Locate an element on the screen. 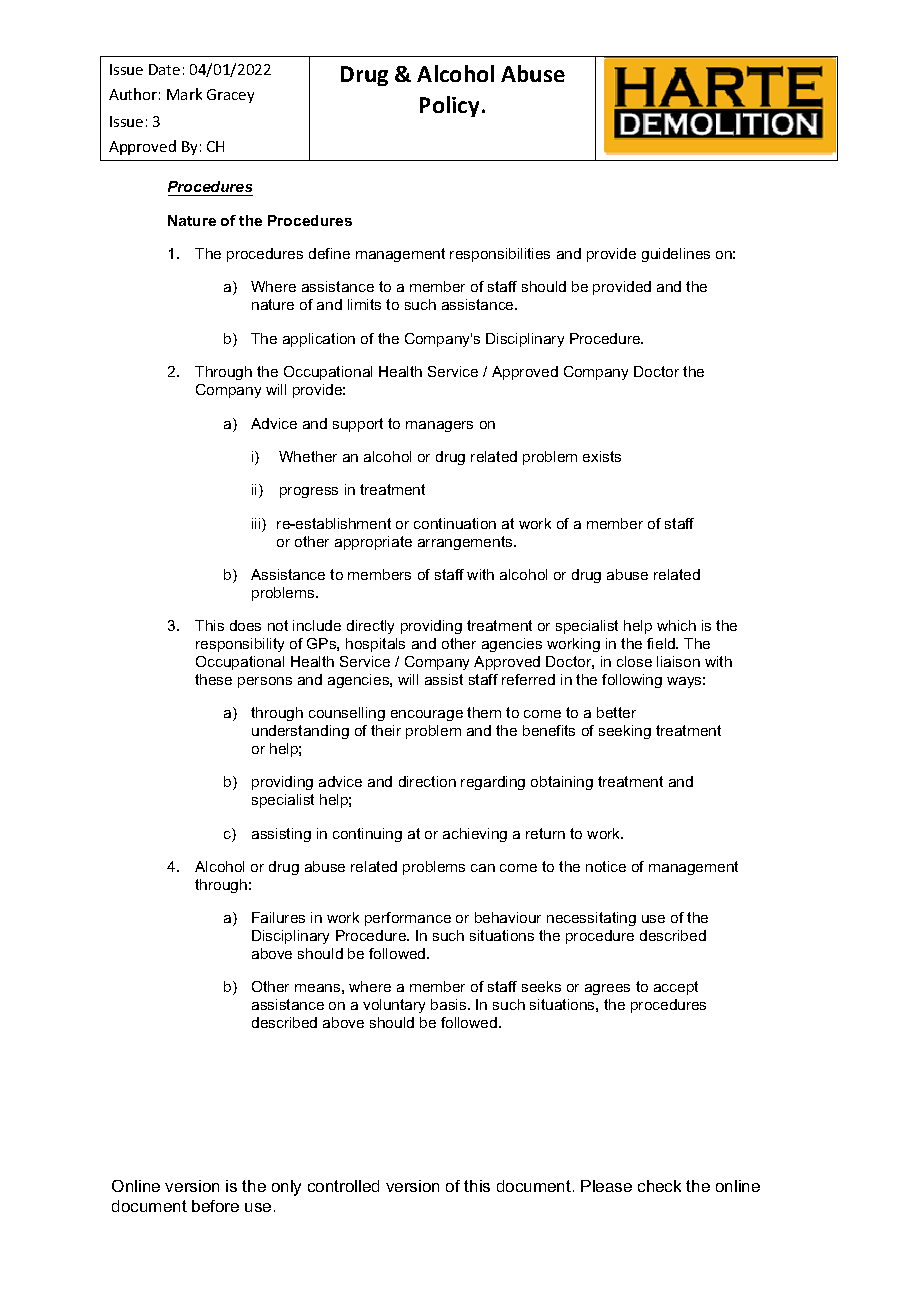  before is located at coordinates (215, 1206).
